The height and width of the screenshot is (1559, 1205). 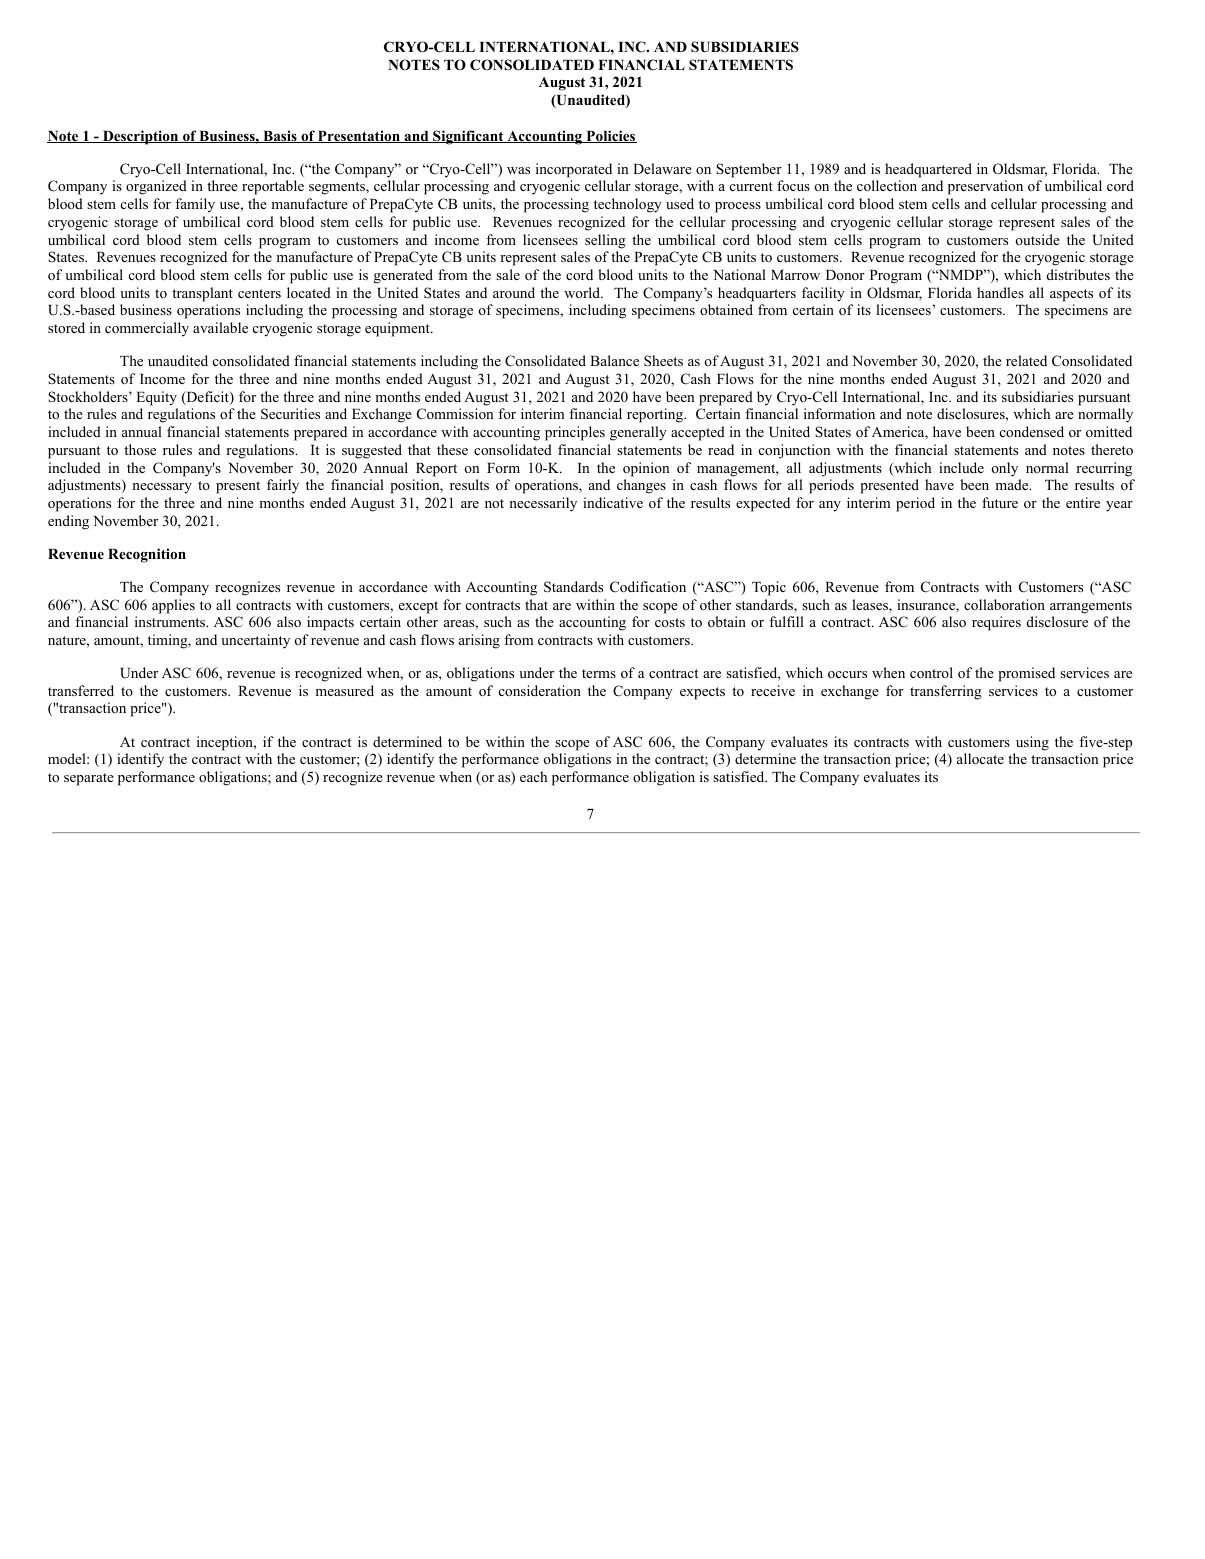 I want to click on world, so click(x=583, y=292).
